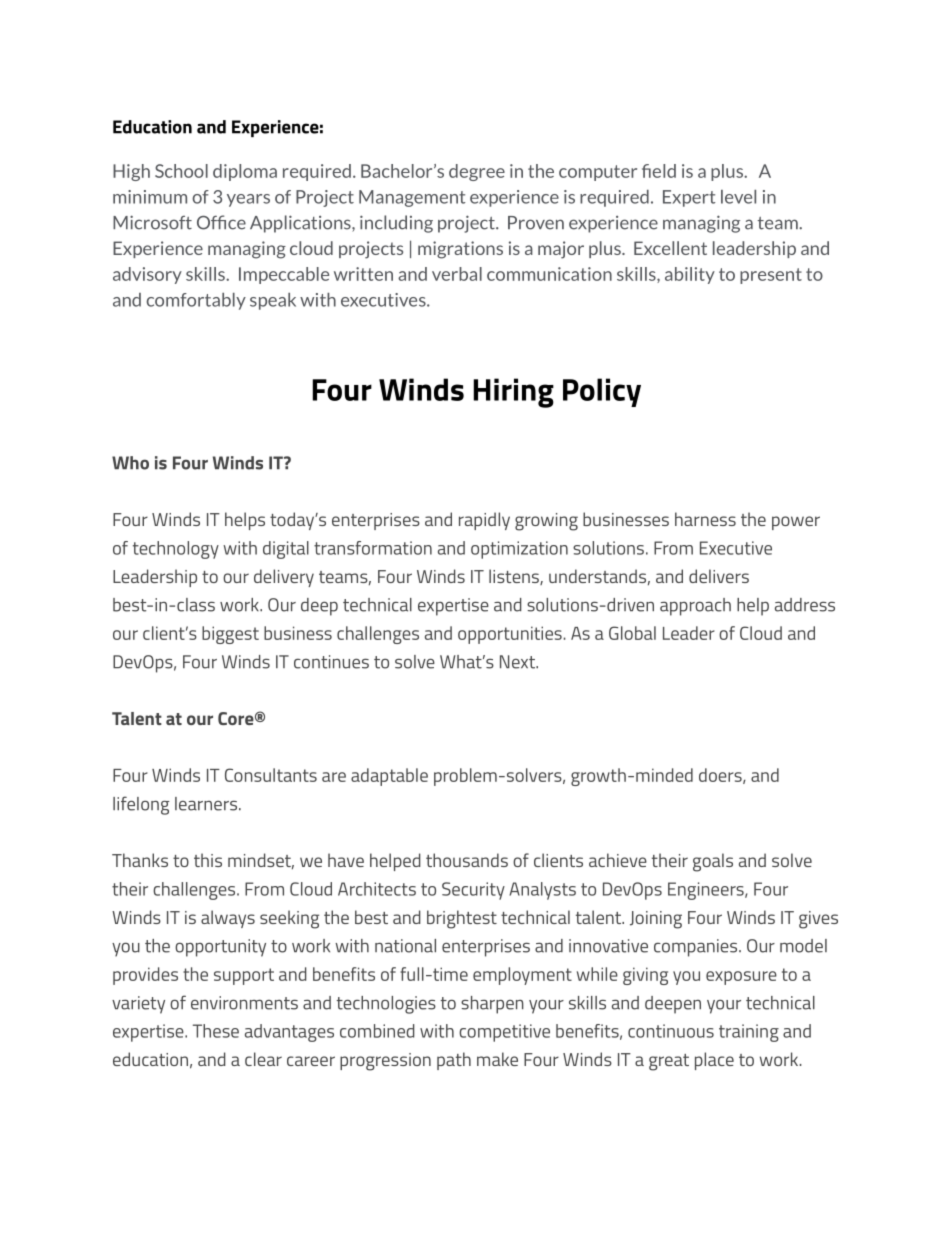 The width and height of the screenshot is (952, 1233). Describe the element at coordinates (477, 172) in the screenshot. I see `degree` at that location.
